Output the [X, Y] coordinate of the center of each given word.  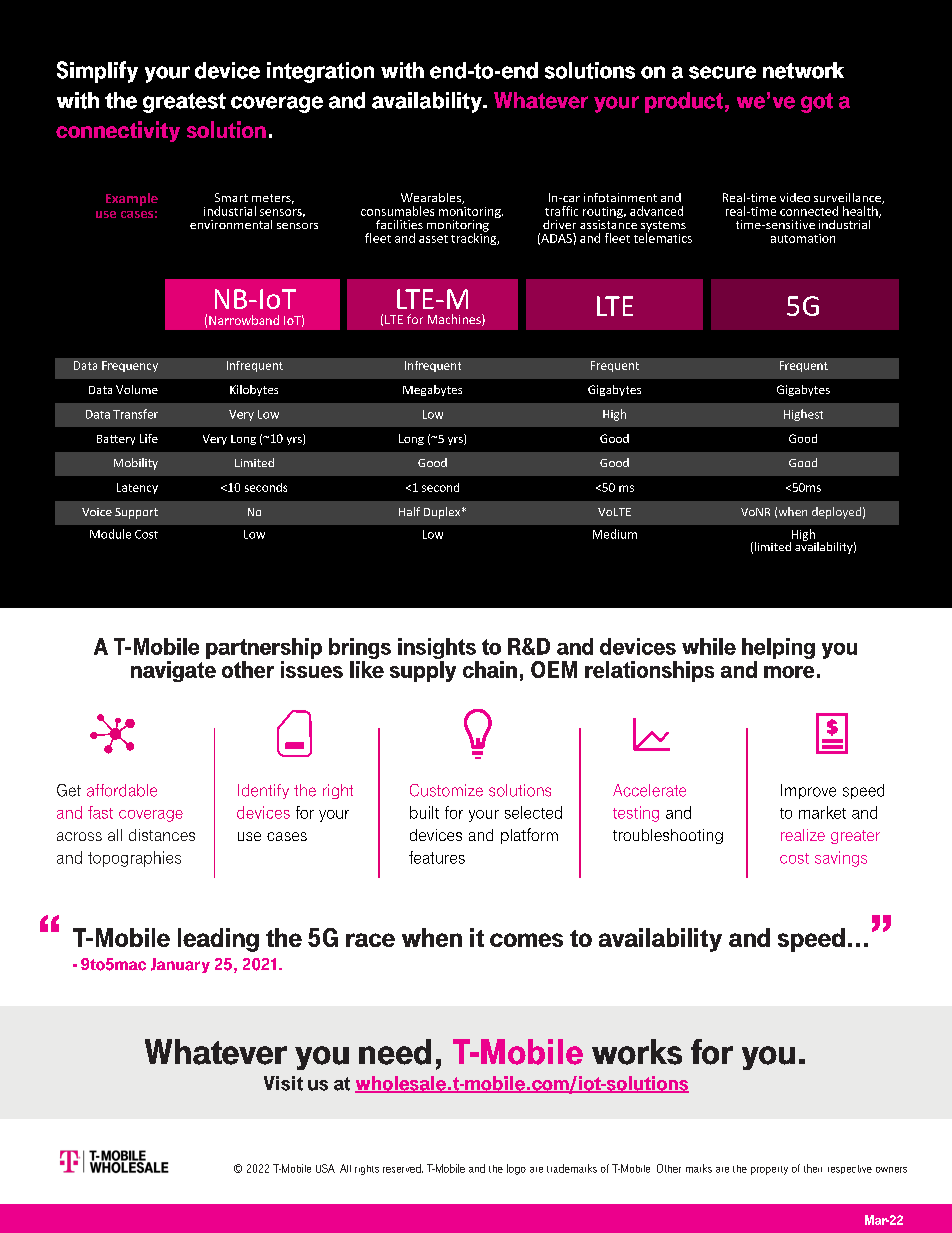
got [817, 103]
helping [778, 648]
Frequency [130, 366]
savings [841, 859]
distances [162, 835]
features [437, 857]
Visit [283, 1083]
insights [437, 648]
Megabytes [432, 390]
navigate [173, 671]
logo [516, 1169]
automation [803, 238]
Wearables [432, 198]
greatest [184, 103]
